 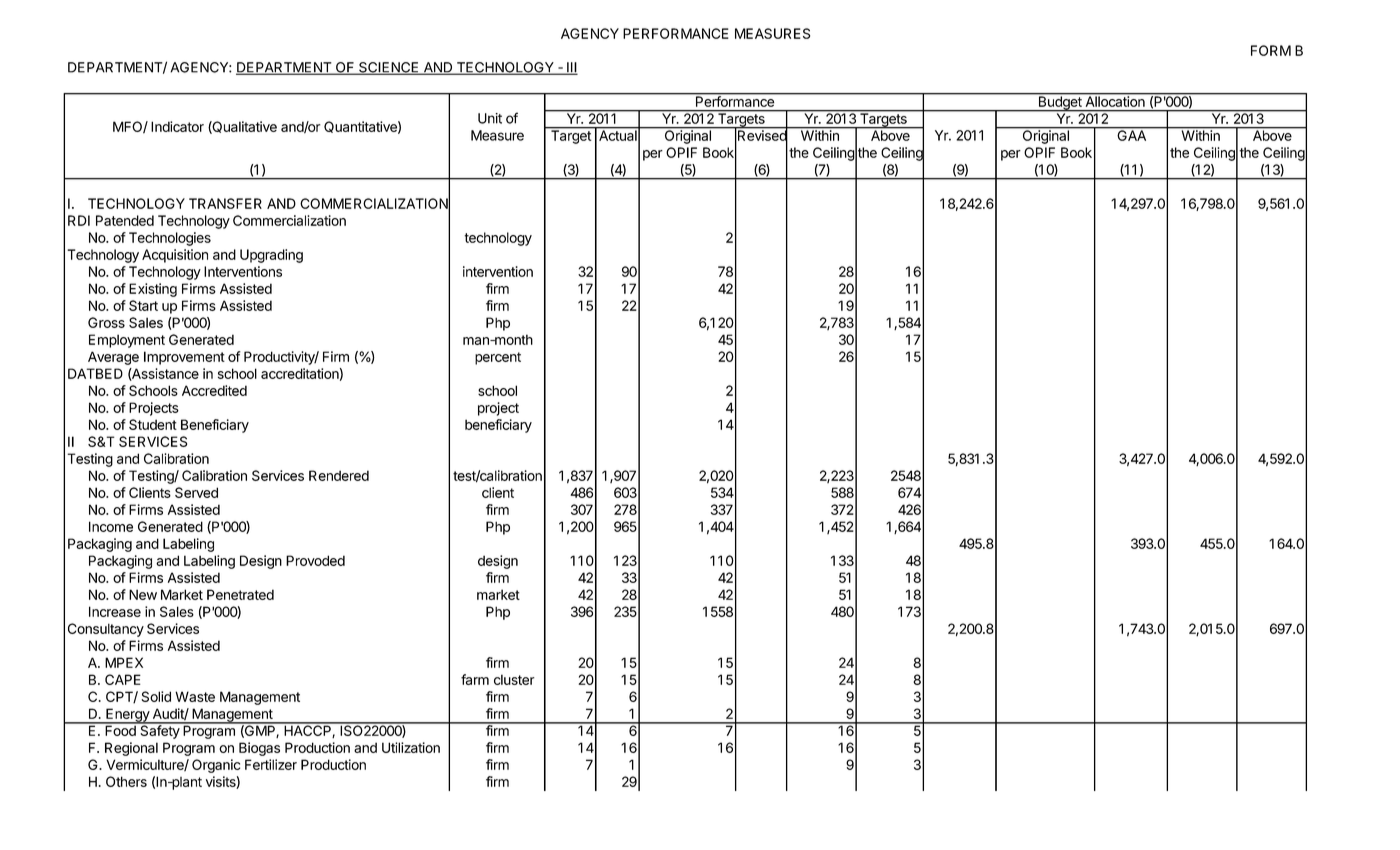 I want to click on Average, so click(x=113, y=358).
